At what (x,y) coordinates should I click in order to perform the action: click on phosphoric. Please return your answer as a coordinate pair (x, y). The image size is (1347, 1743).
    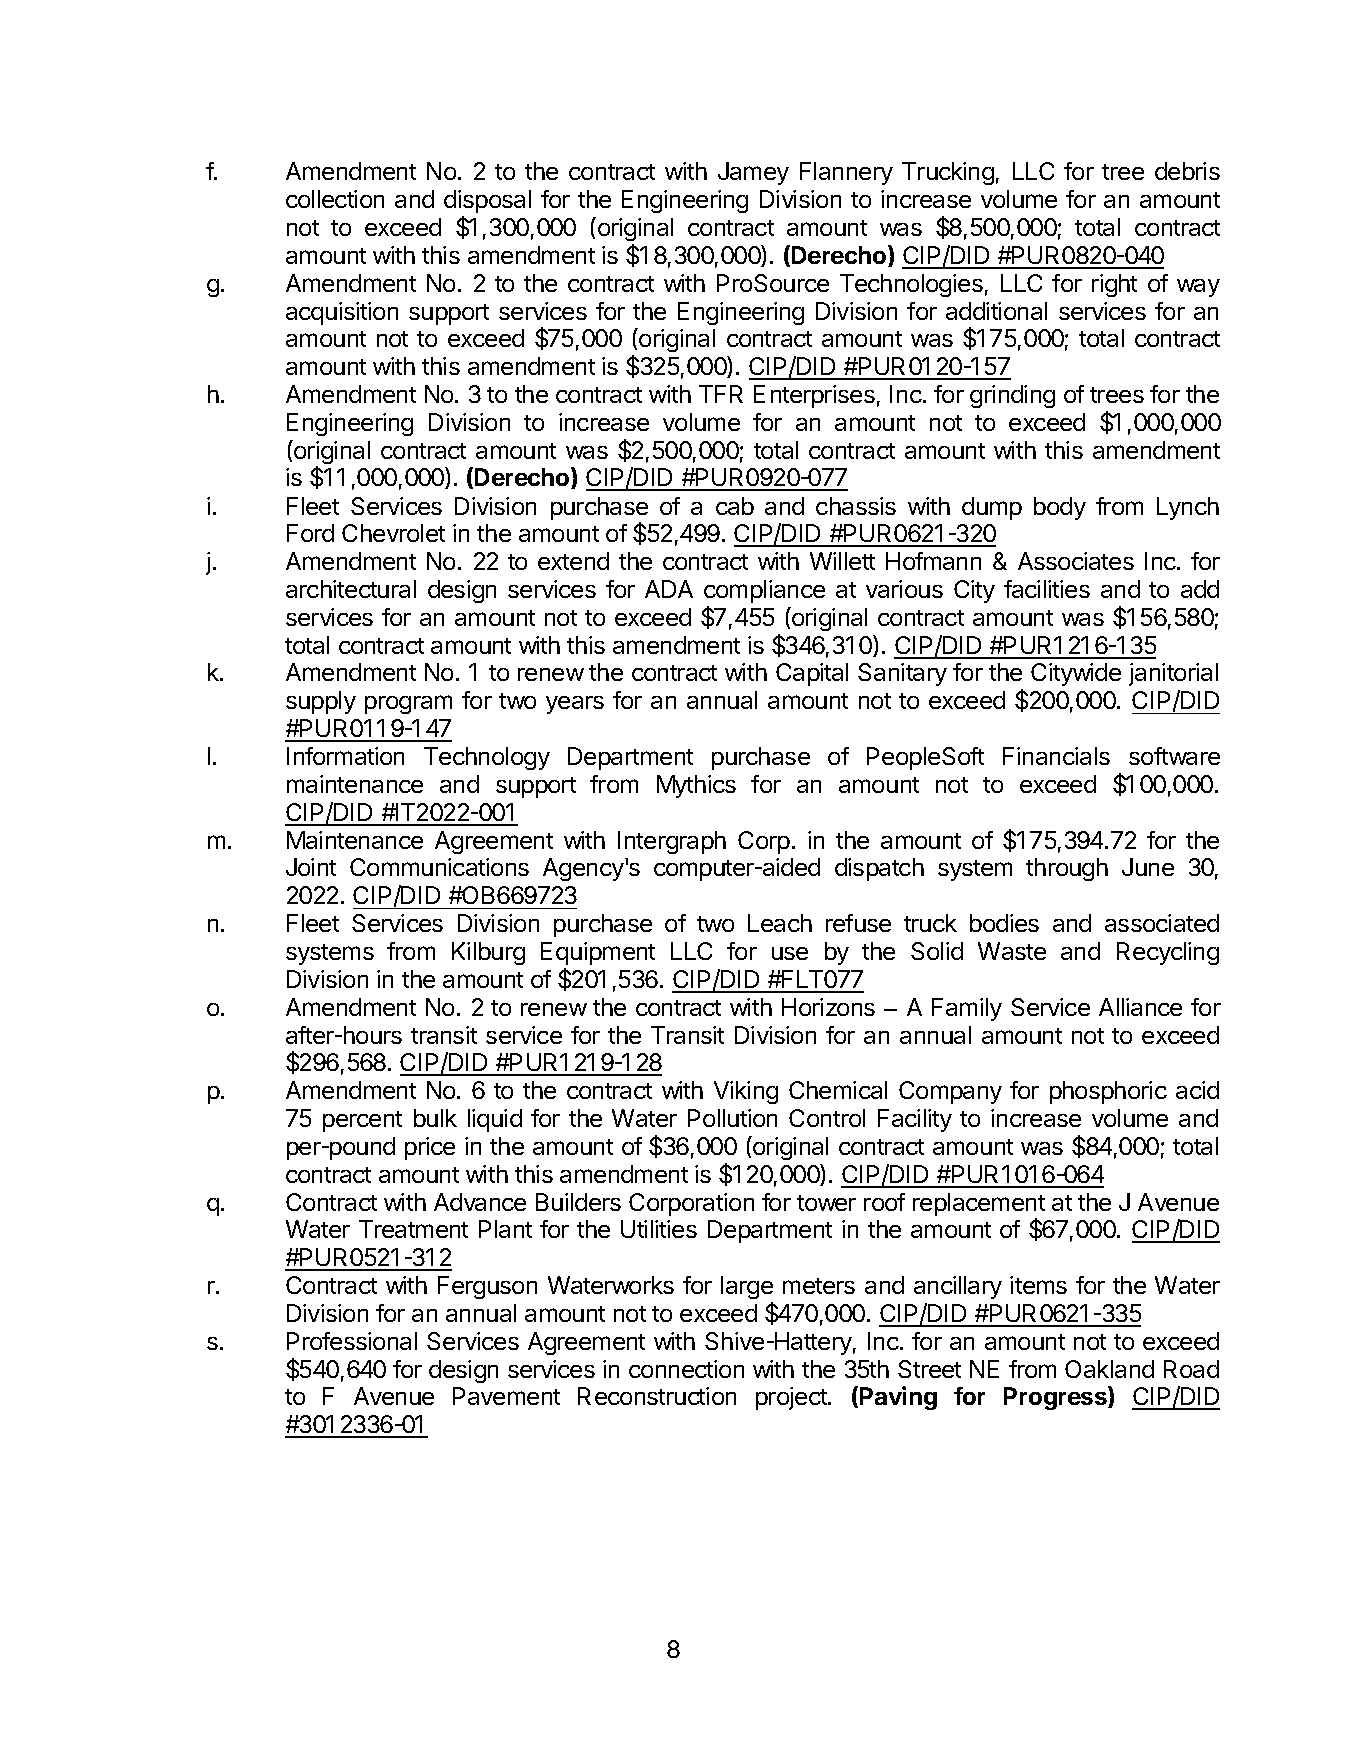
    Looking at the image, I should click on (1108, 1092).
